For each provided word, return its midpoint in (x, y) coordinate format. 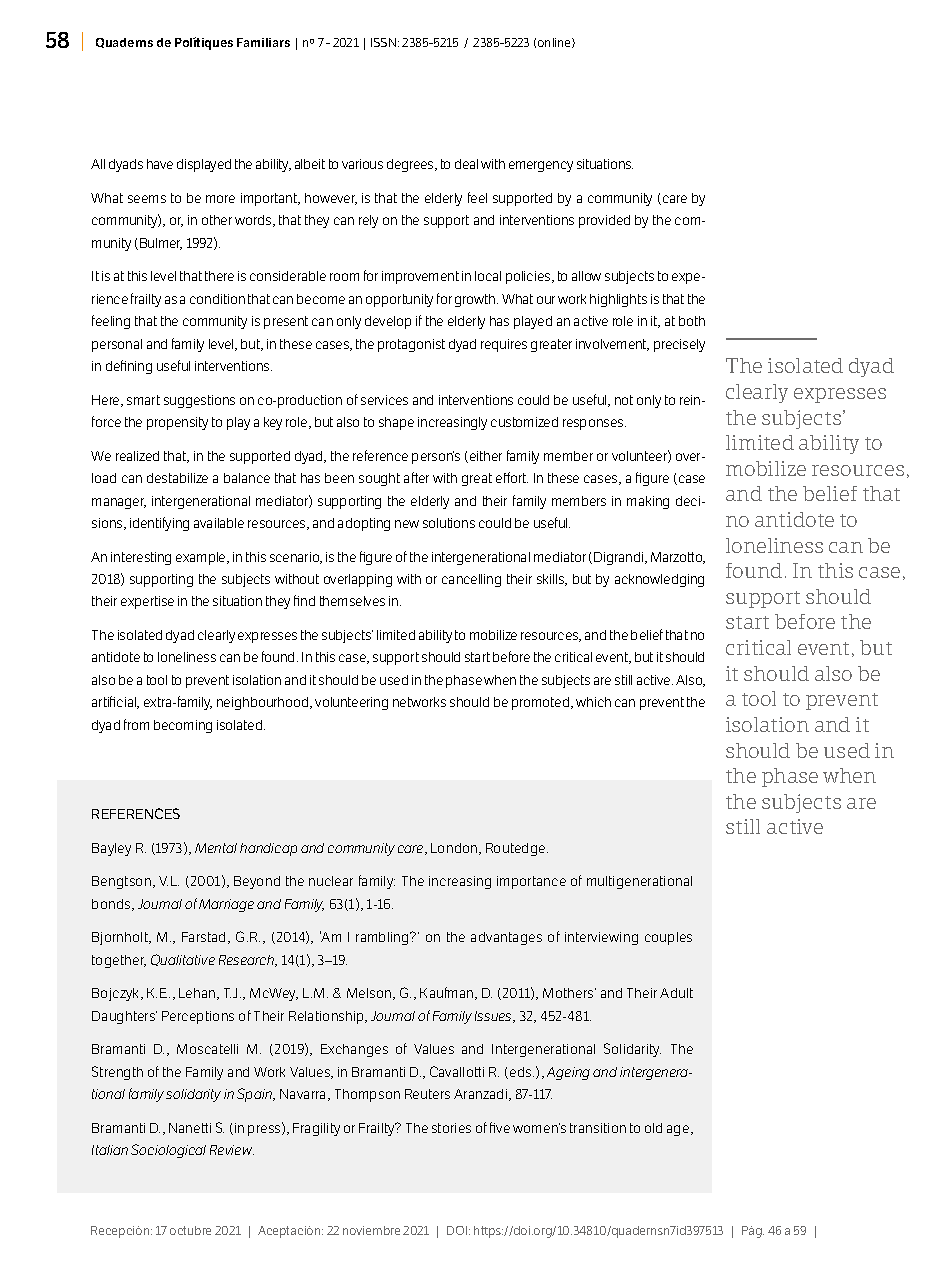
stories (451, 1128)
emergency (541, 166)
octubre (190, 1230)
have (160, 164)
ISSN (385, 42)
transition (598, 1128)
